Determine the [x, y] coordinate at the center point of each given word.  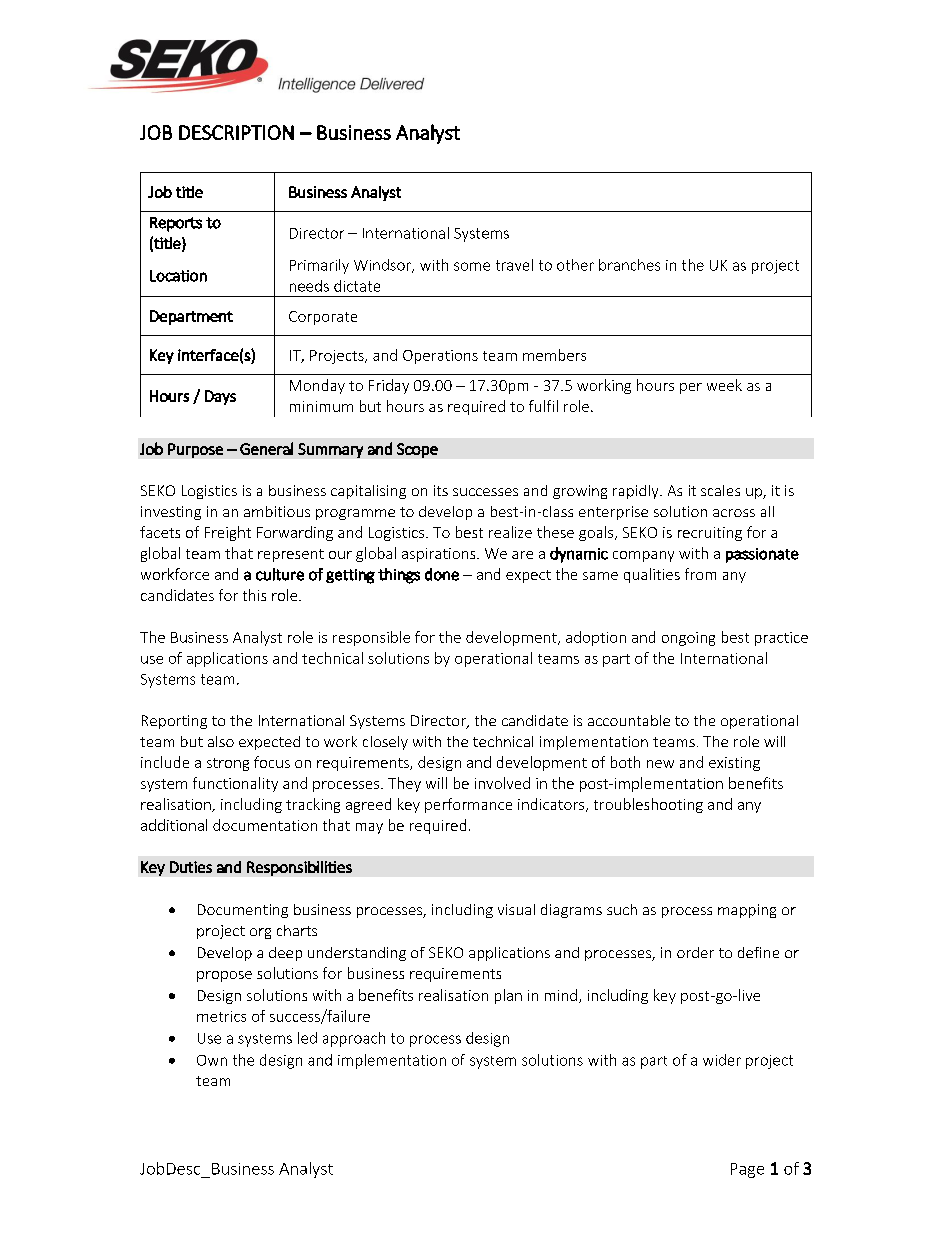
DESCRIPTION [236, 132]
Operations [440, 357]
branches [629, 265]
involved [502, 783]
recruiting [710, 534]
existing [734, 764]
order [695, 952]
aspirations [440, 555]
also [221, 741]
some [472, 266]
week [724, 385]
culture [280, 574]
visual [516, 909]
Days [220, 397]
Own [212, 1060]
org [260, 933]
